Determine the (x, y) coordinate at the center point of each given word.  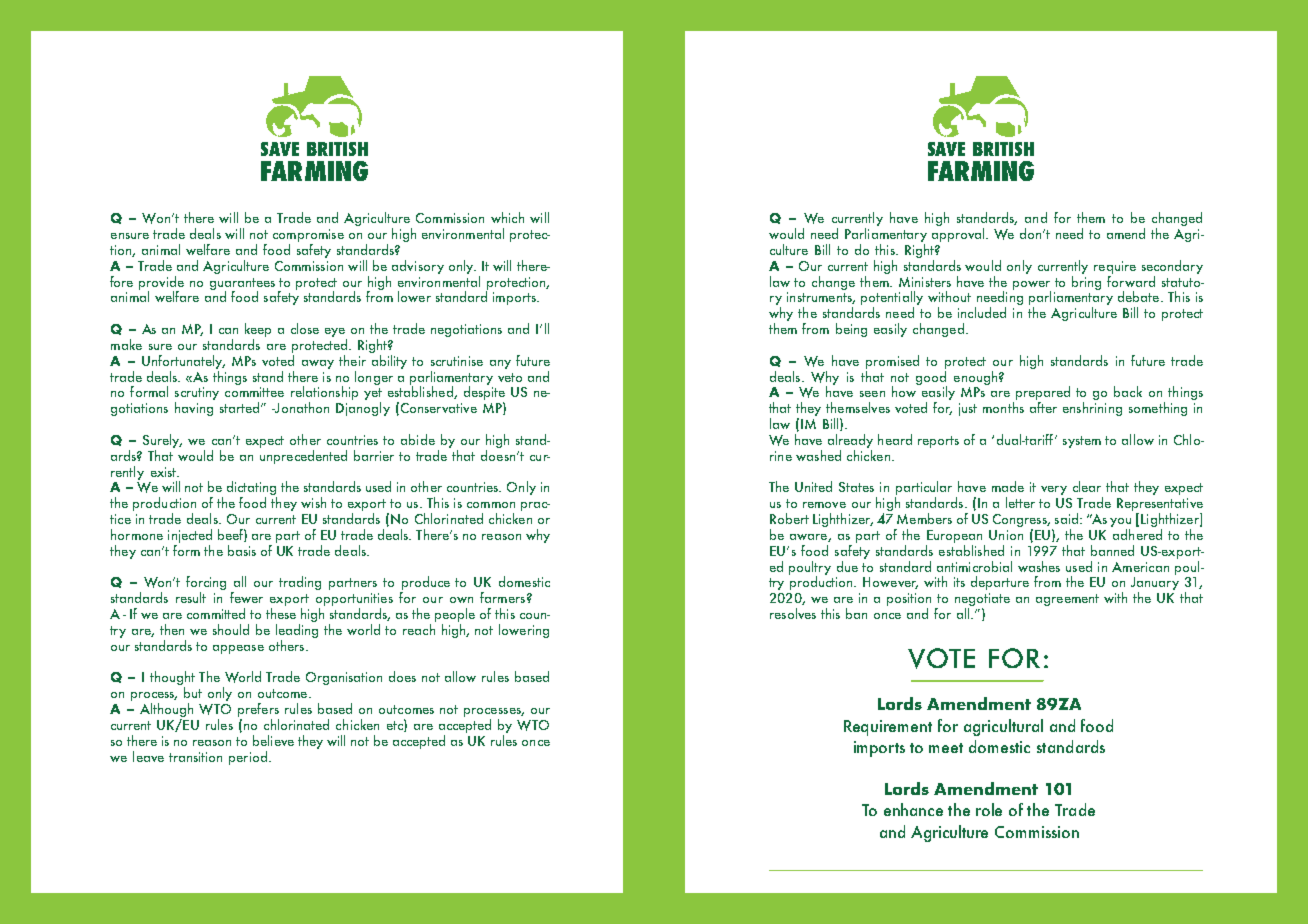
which (507, 217)
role (989, 809)
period (248, 758)
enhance (913, 809)
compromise (308, 237)
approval (960, 235)
